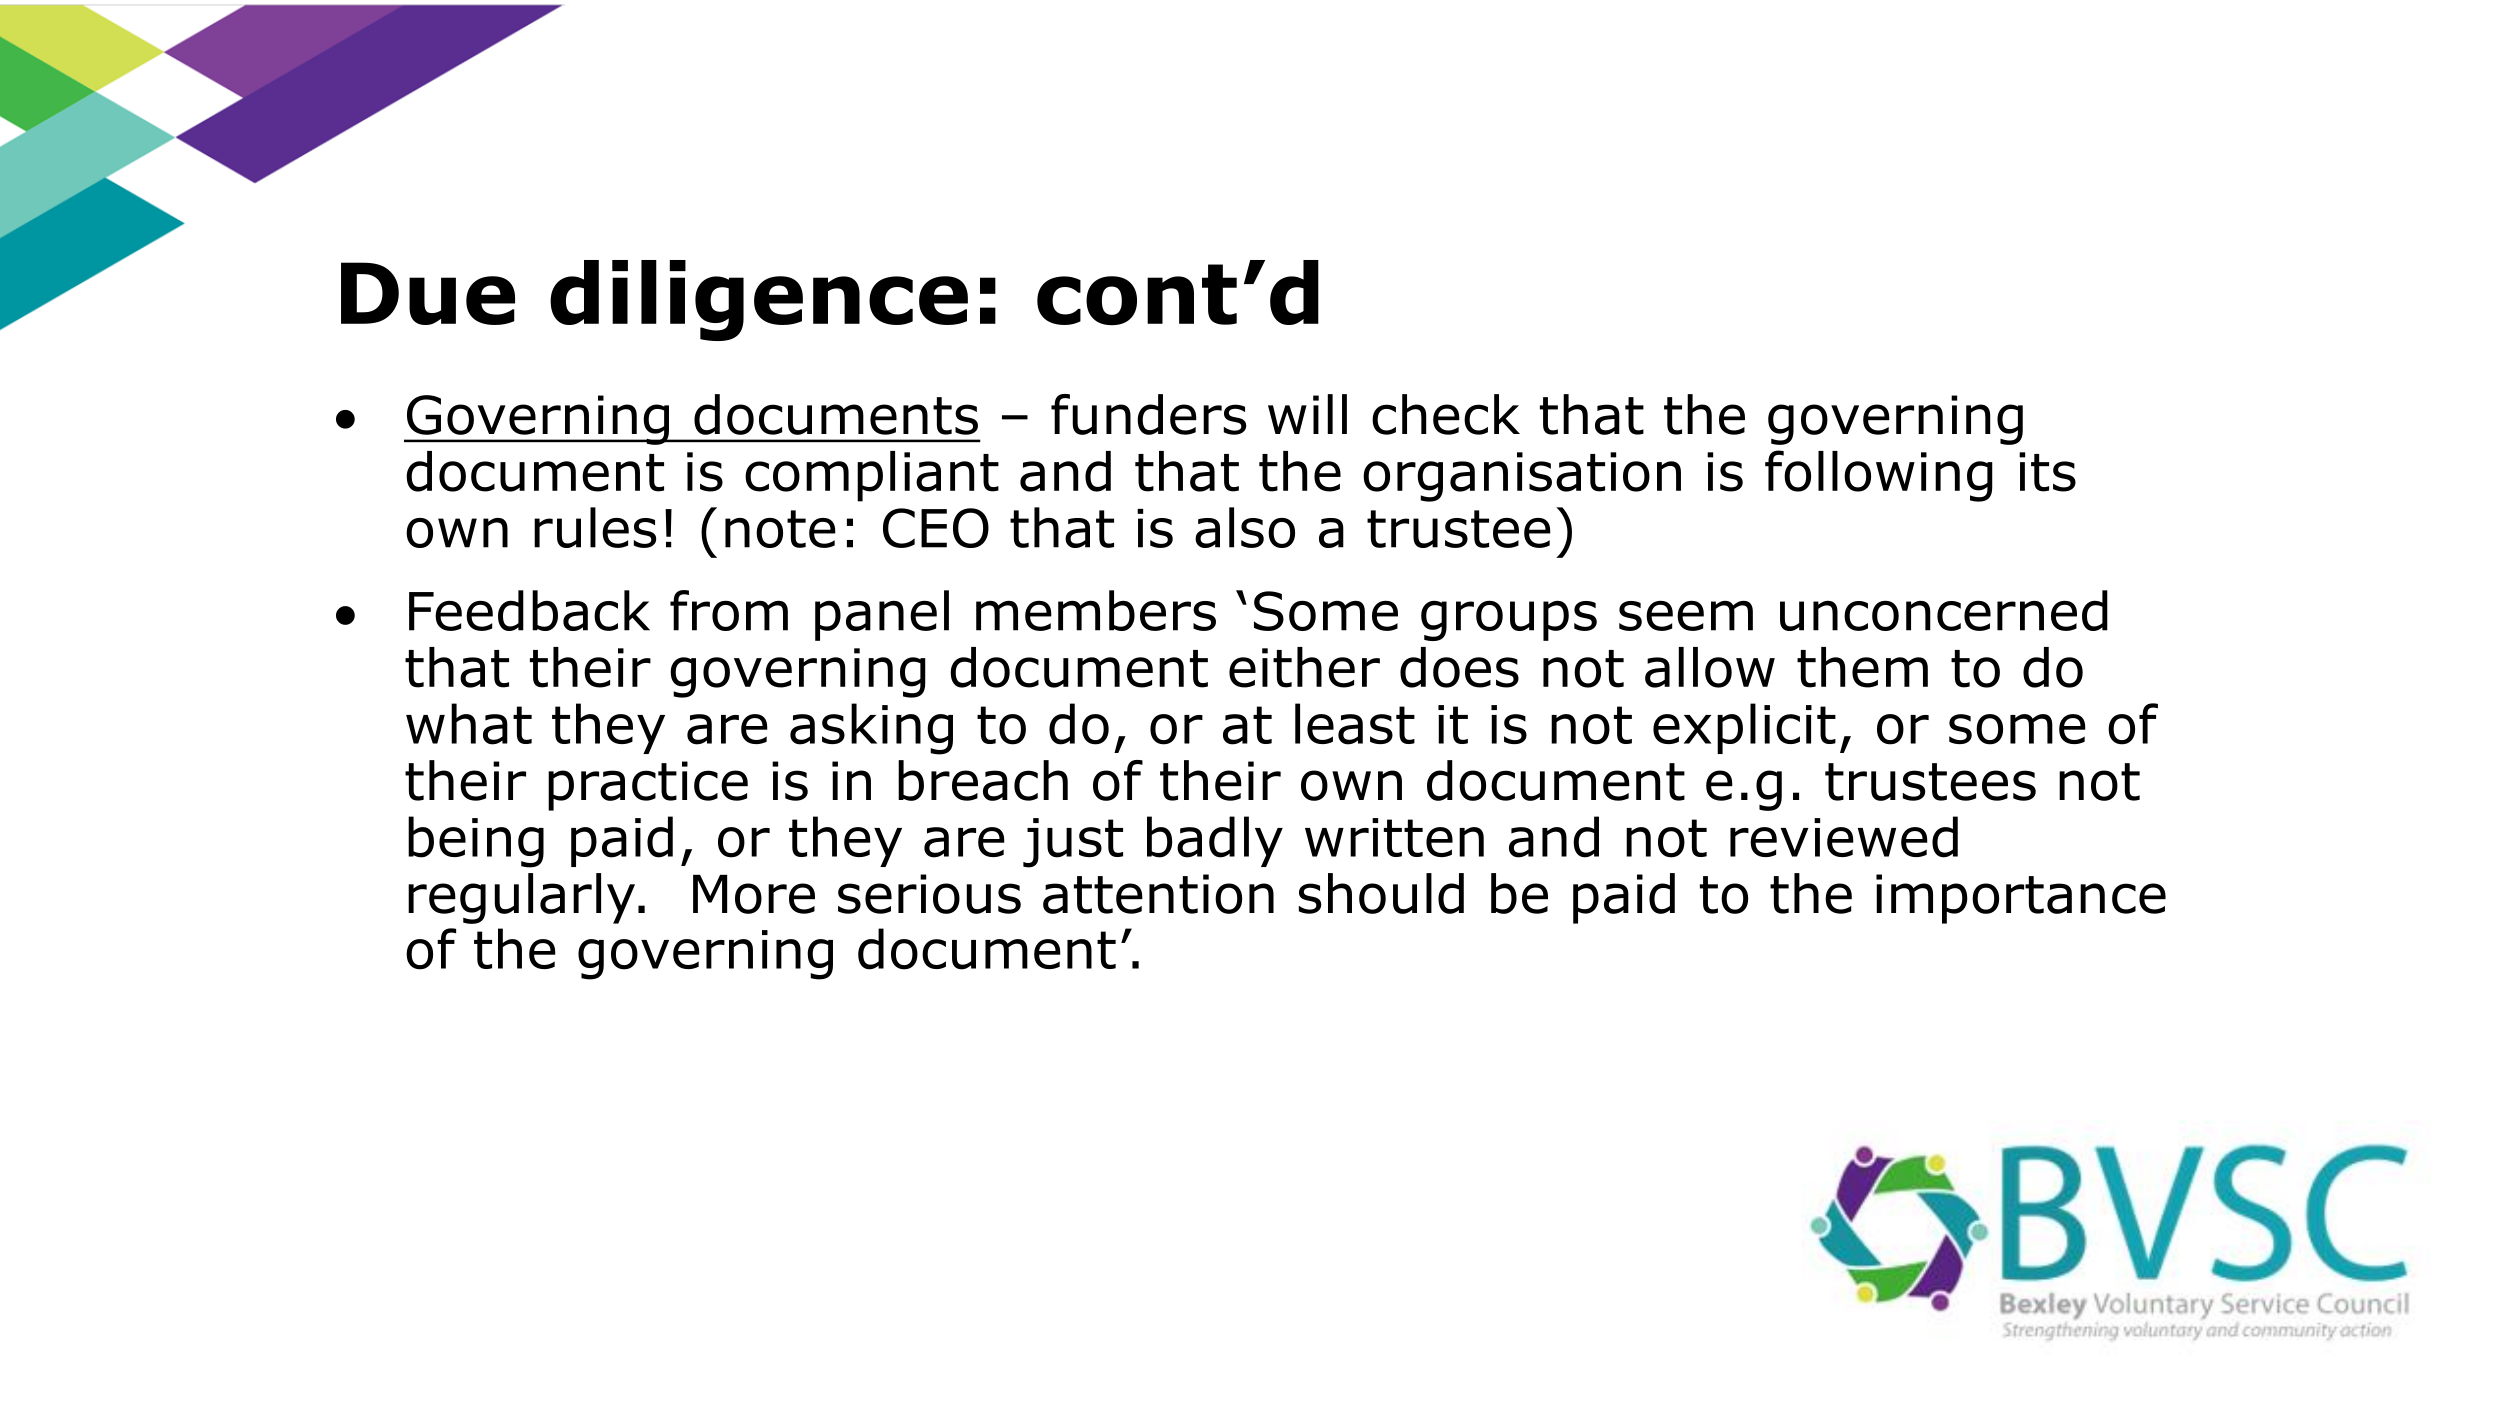 The height and width of the screenshot is (1414, 2515). What do you see at coordinates (529, 610) in the screenshot?
I see `Feedback` at bounding box center [529, 610].
